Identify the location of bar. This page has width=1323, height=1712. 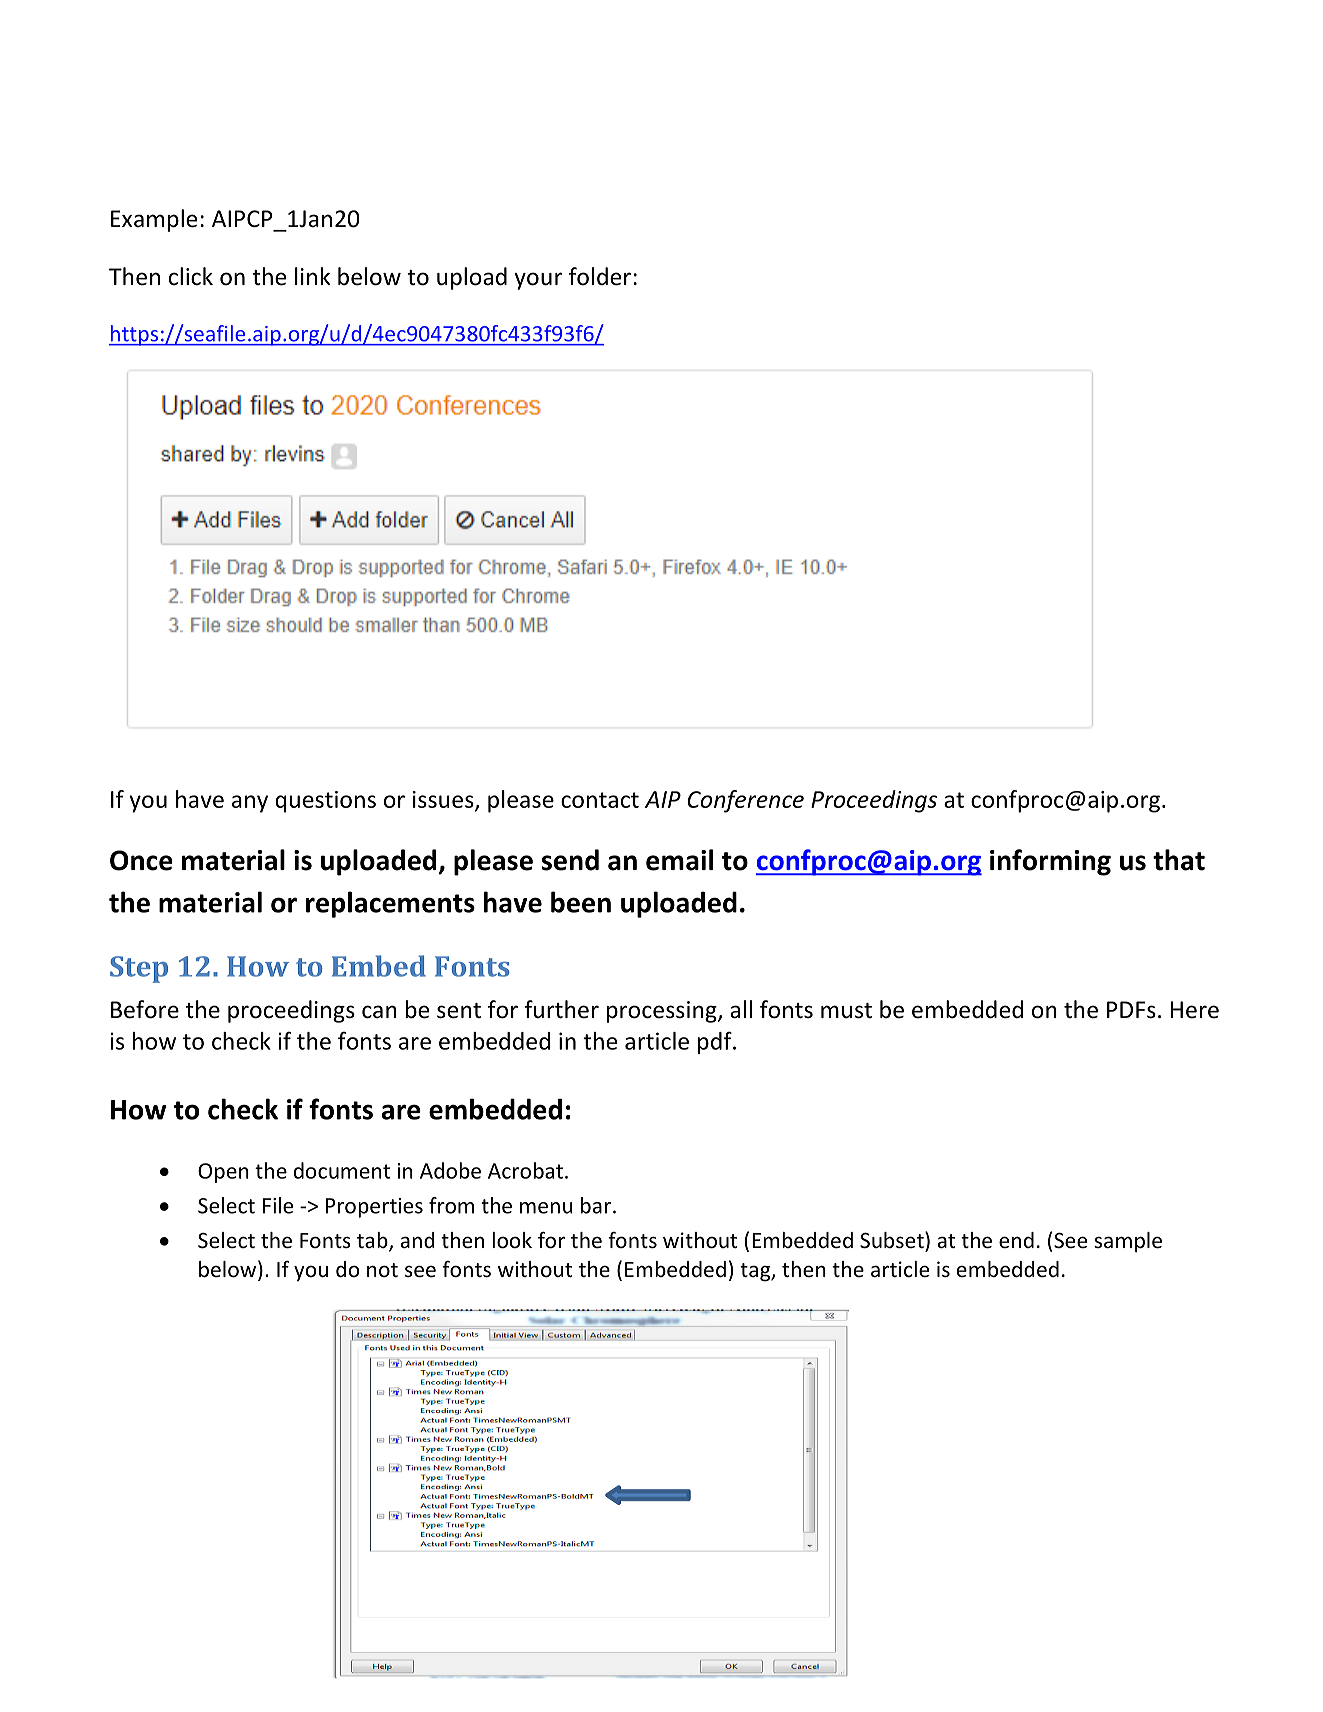
(596, 1205).
